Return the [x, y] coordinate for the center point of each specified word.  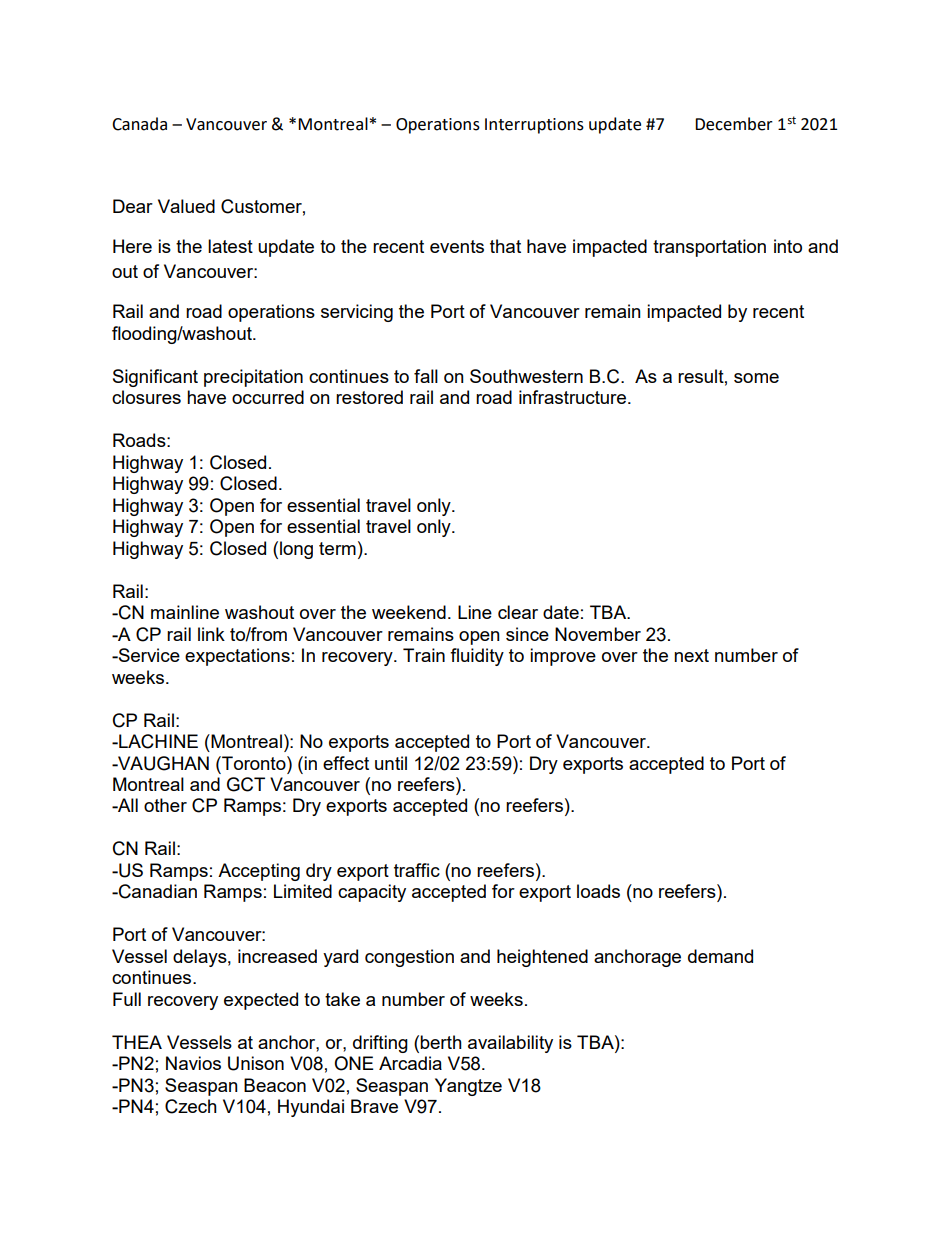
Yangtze [468, 1087]
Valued [186, 206]
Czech [191, 1106]
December [734, 124]
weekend [409, 612]
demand [720, 956]
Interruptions [534, 126]
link [211, 634]
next [691, 655]
